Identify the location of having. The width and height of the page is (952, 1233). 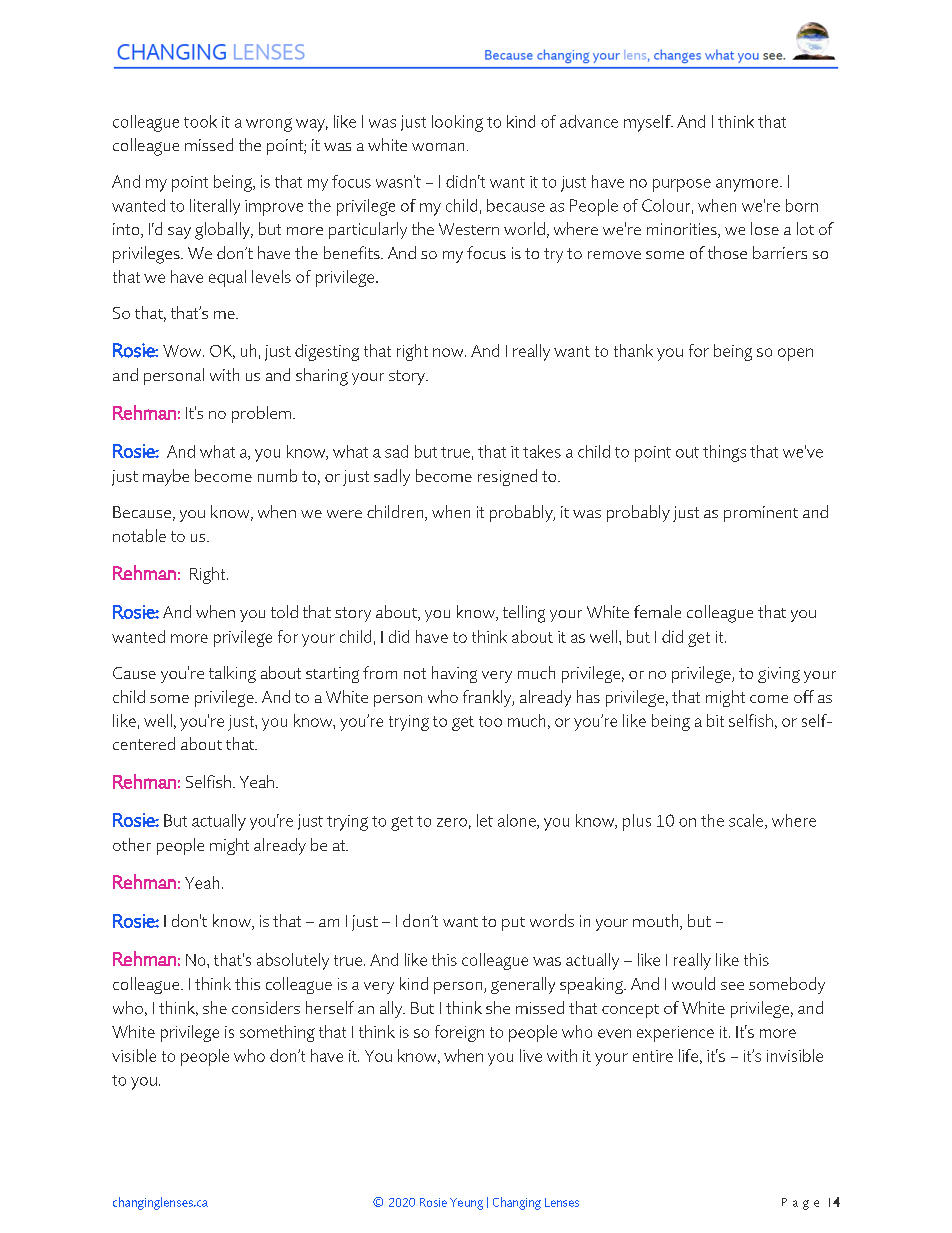
(454, 674).
